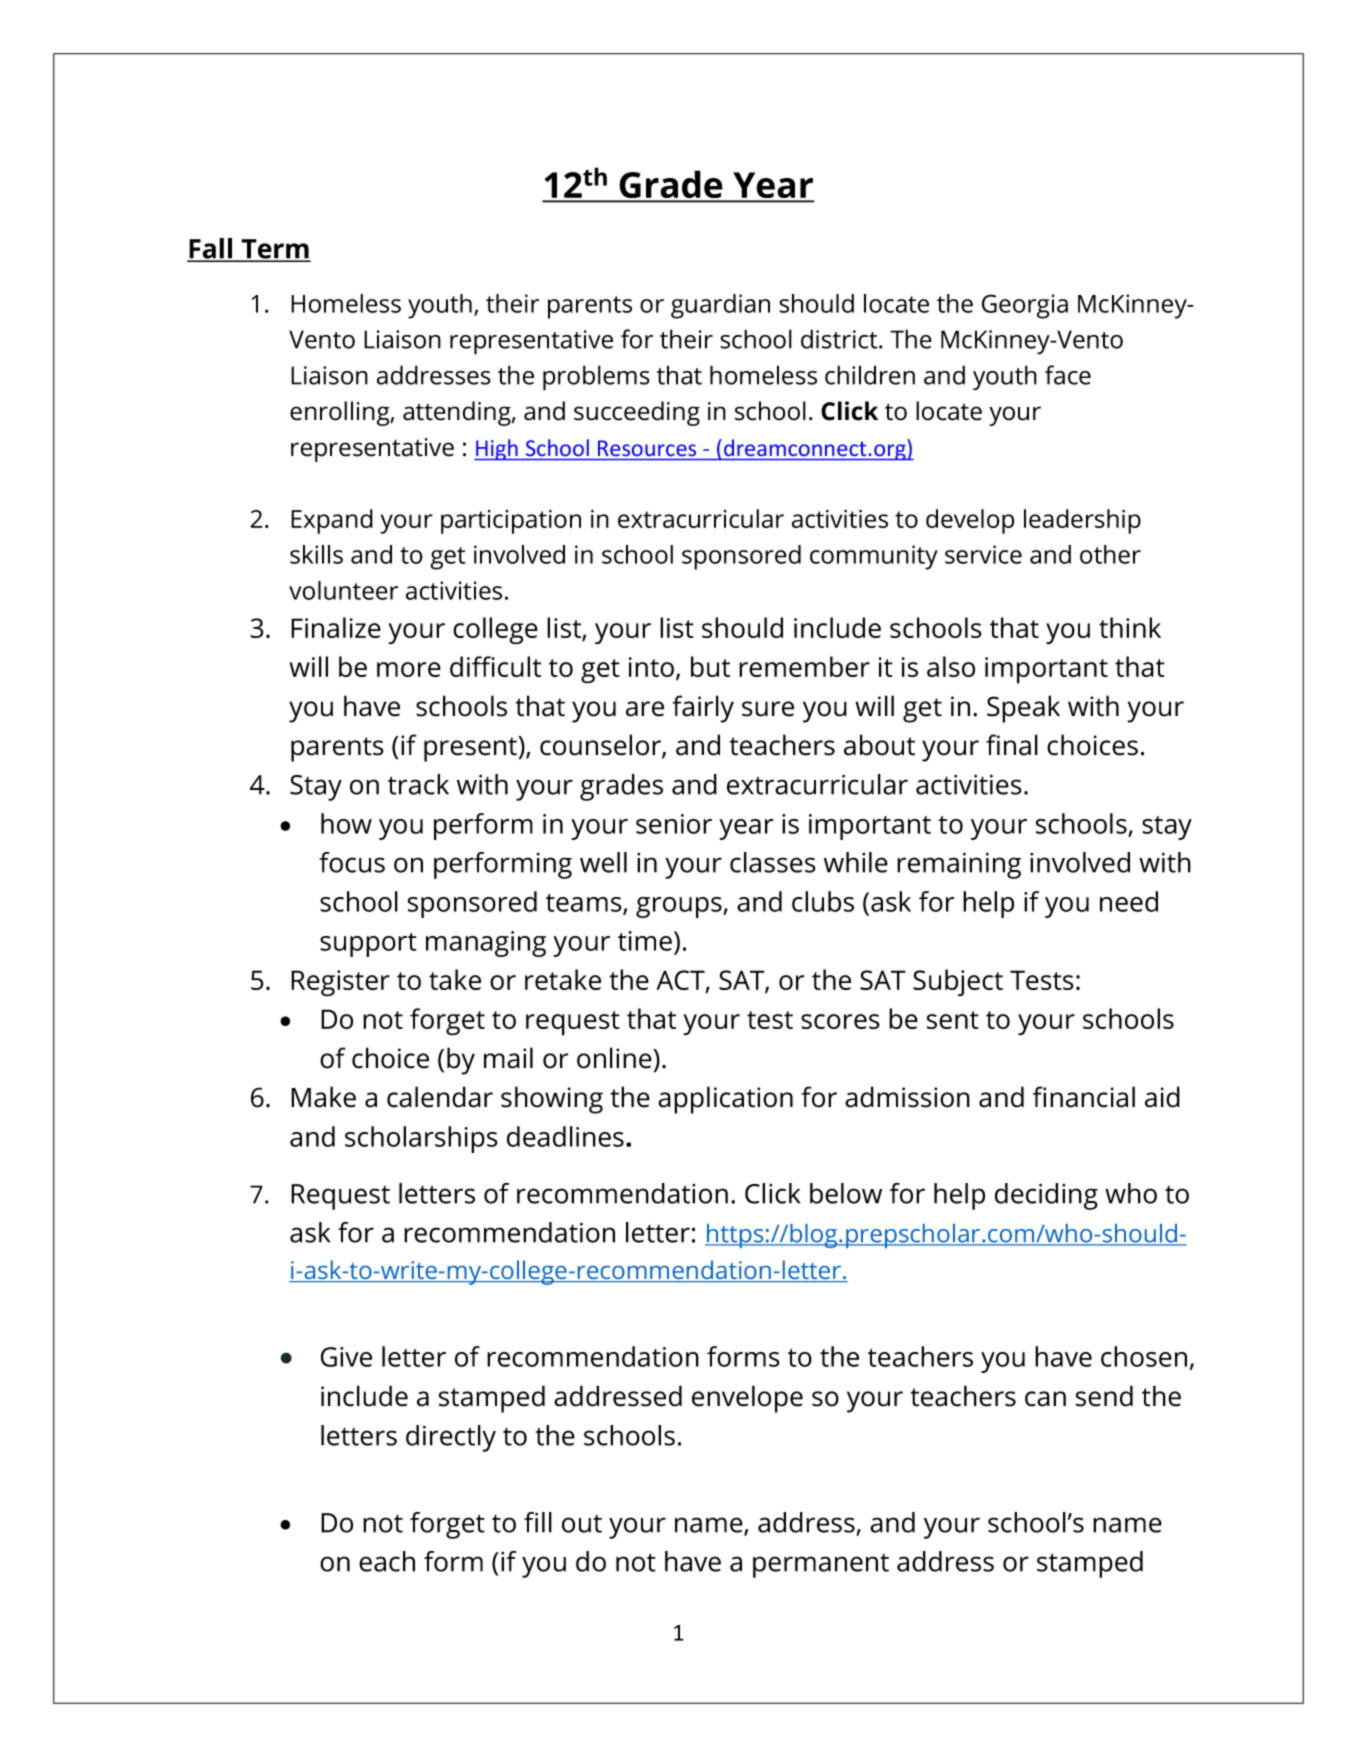 Image resolution: width=1357 pixels, height=1757 pixels. What do you see at coordinates (343, 590) in the screenshot?
I see `volunteer` at bounding box center [343, 590].
